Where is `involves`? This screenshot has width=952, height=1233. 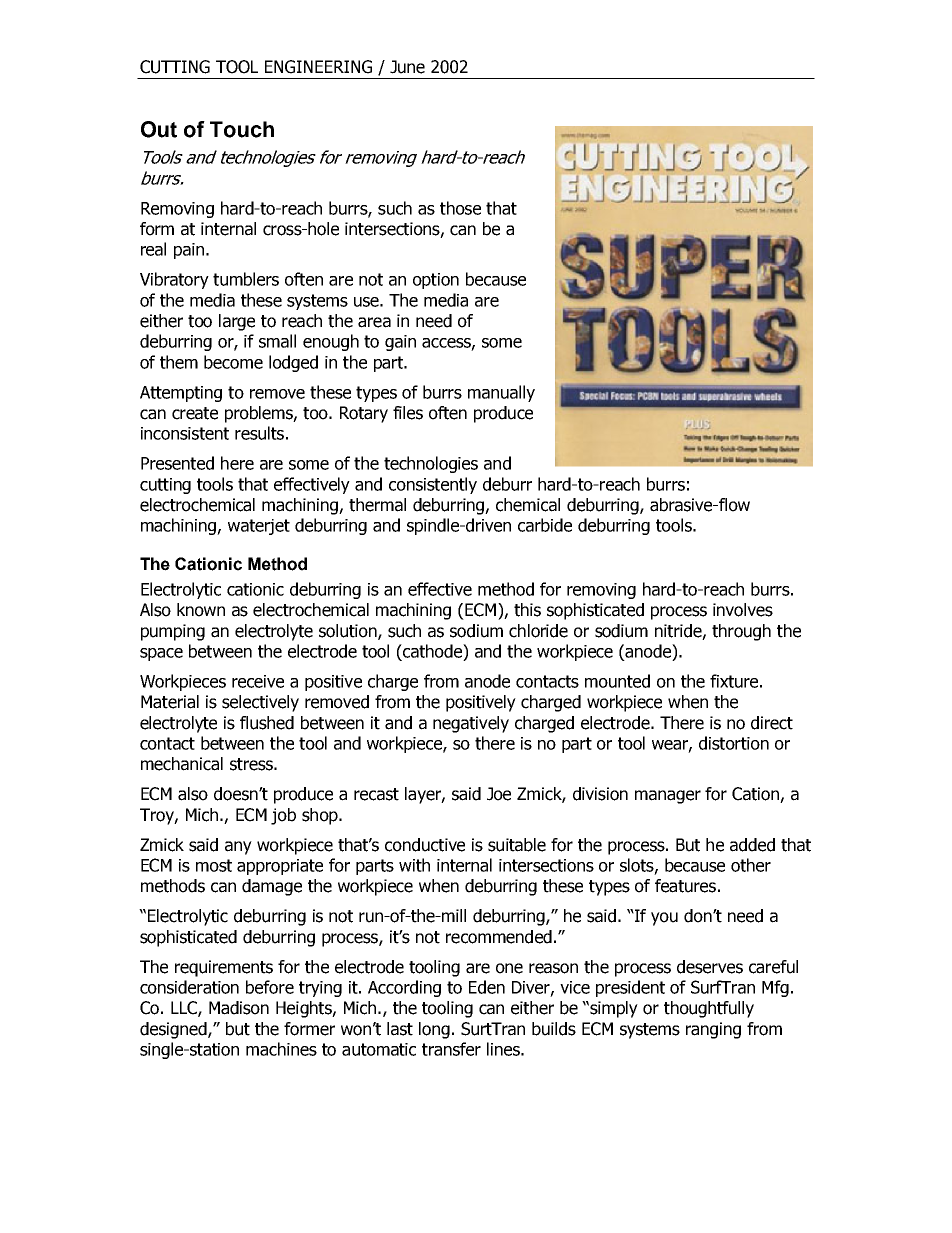 involves is located at coordinates (743, 610).
